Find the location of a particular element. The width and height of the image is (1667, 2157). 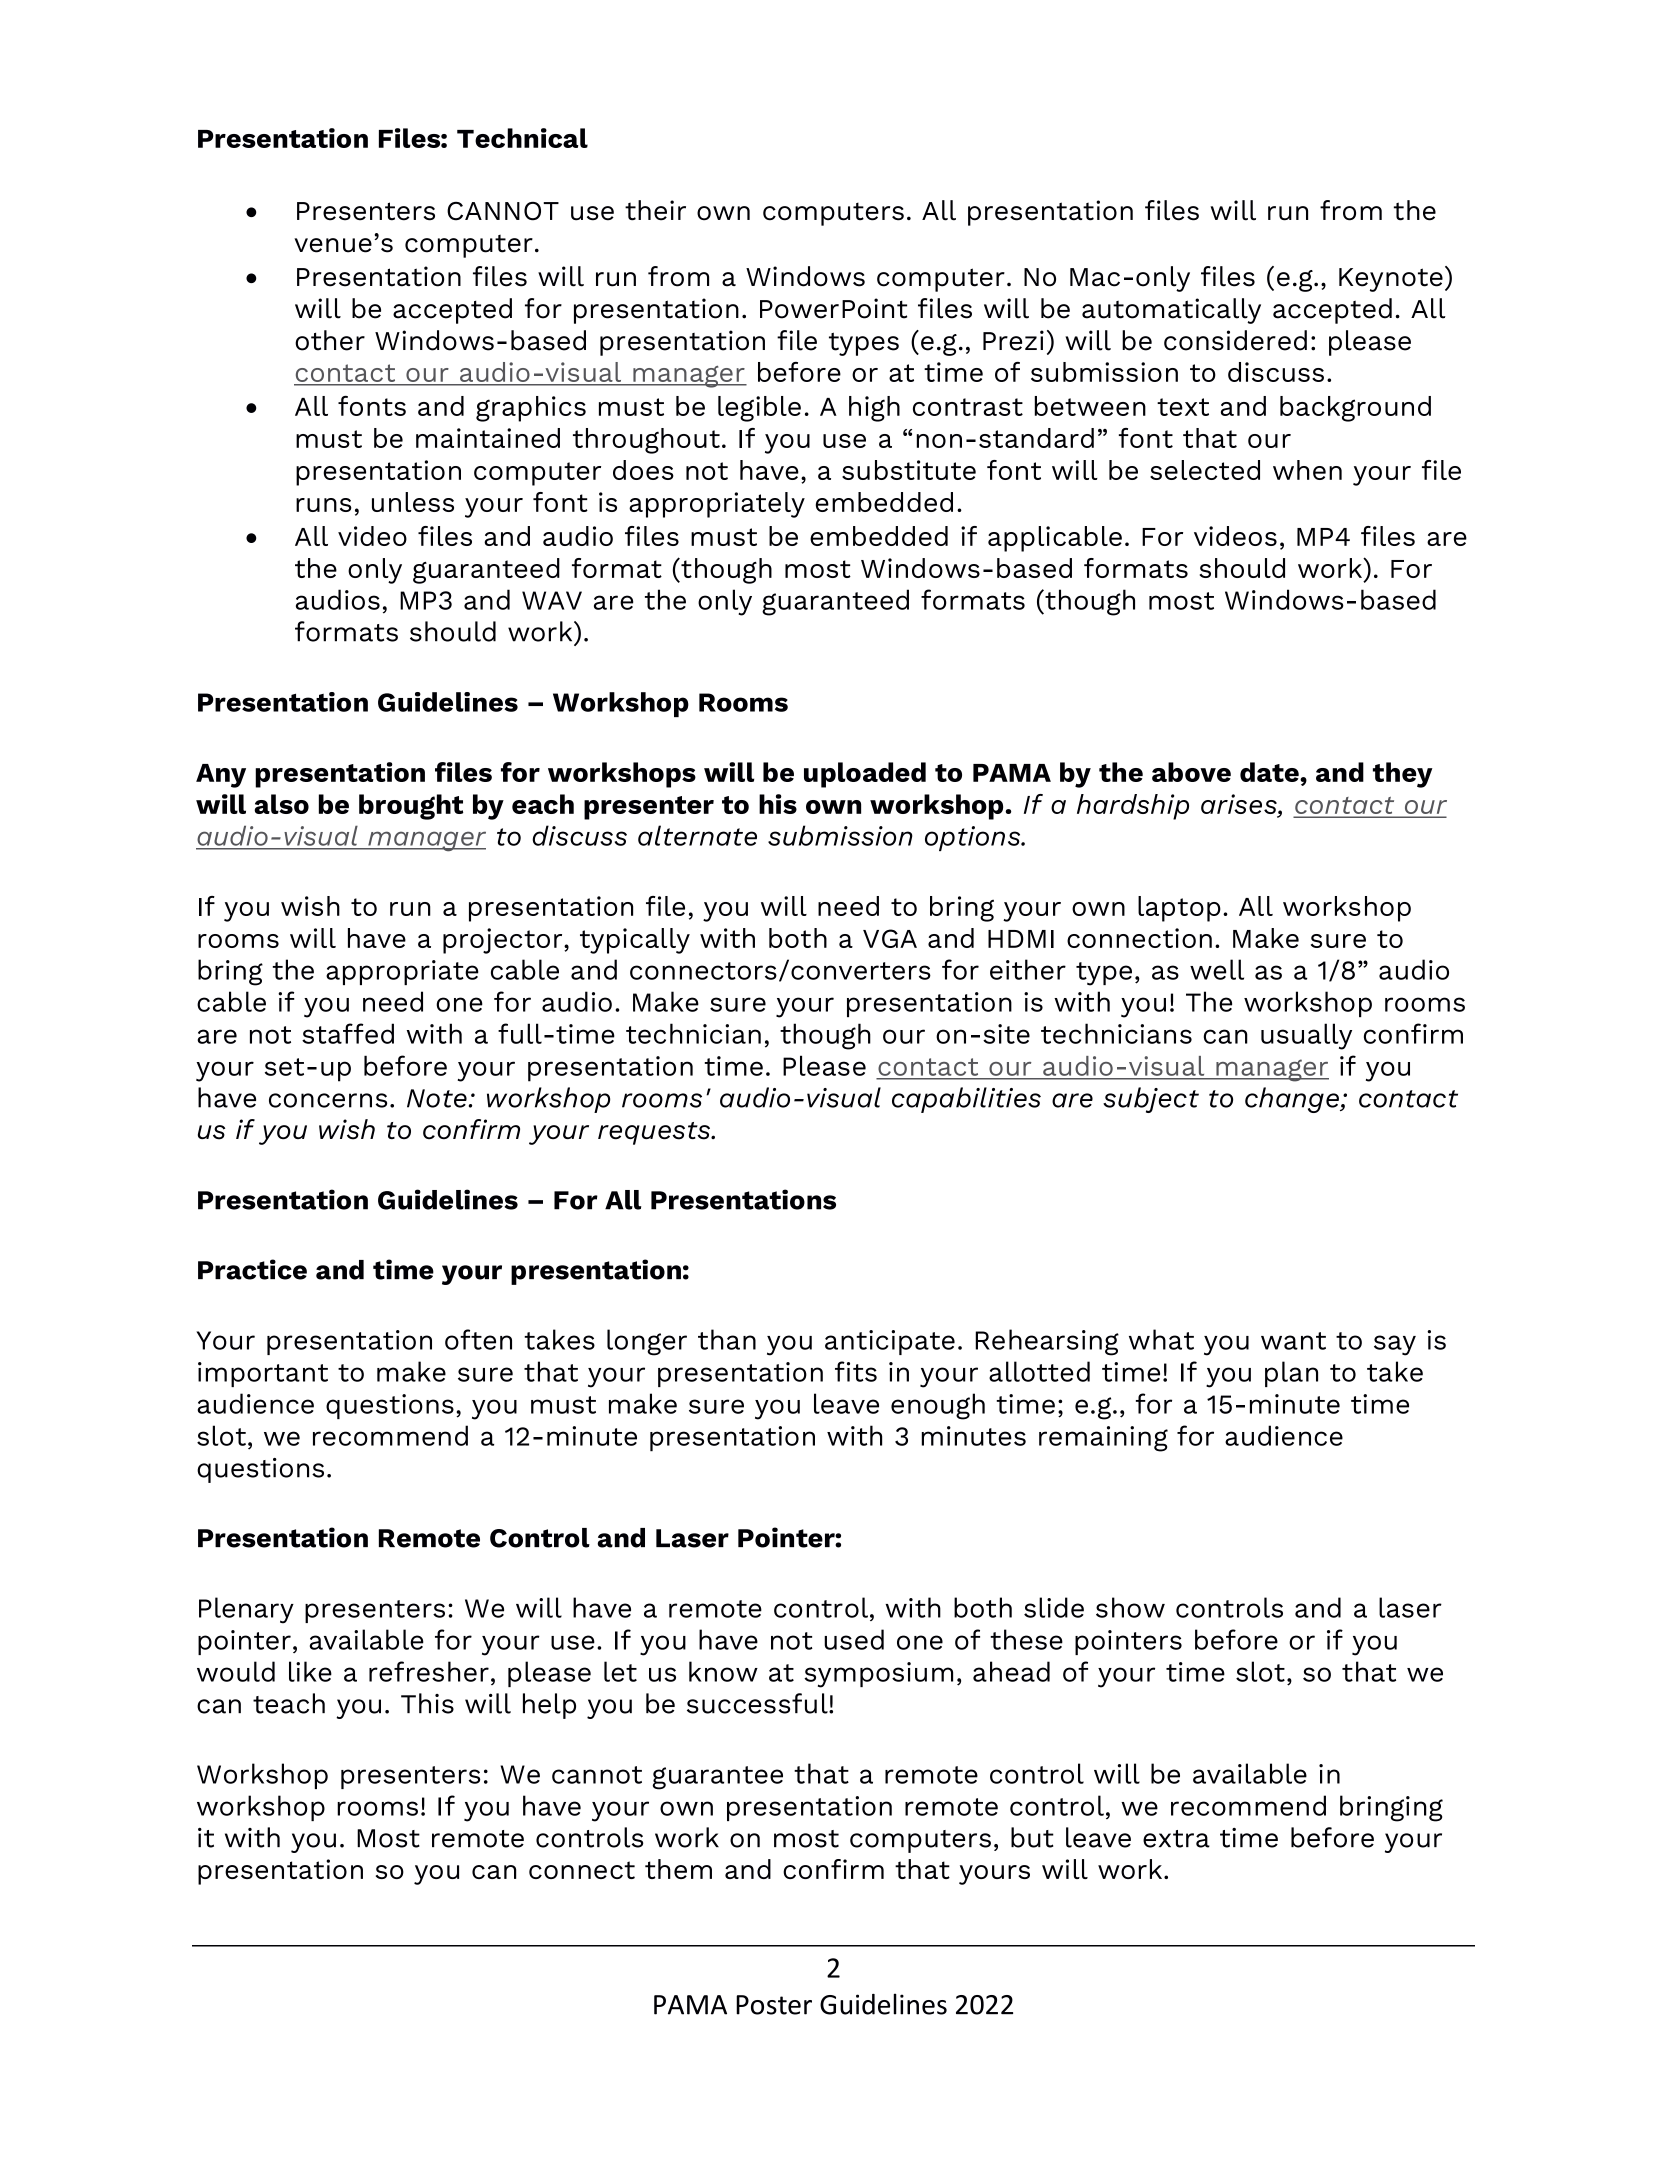

fits is located at coordinates (856, 1371).
